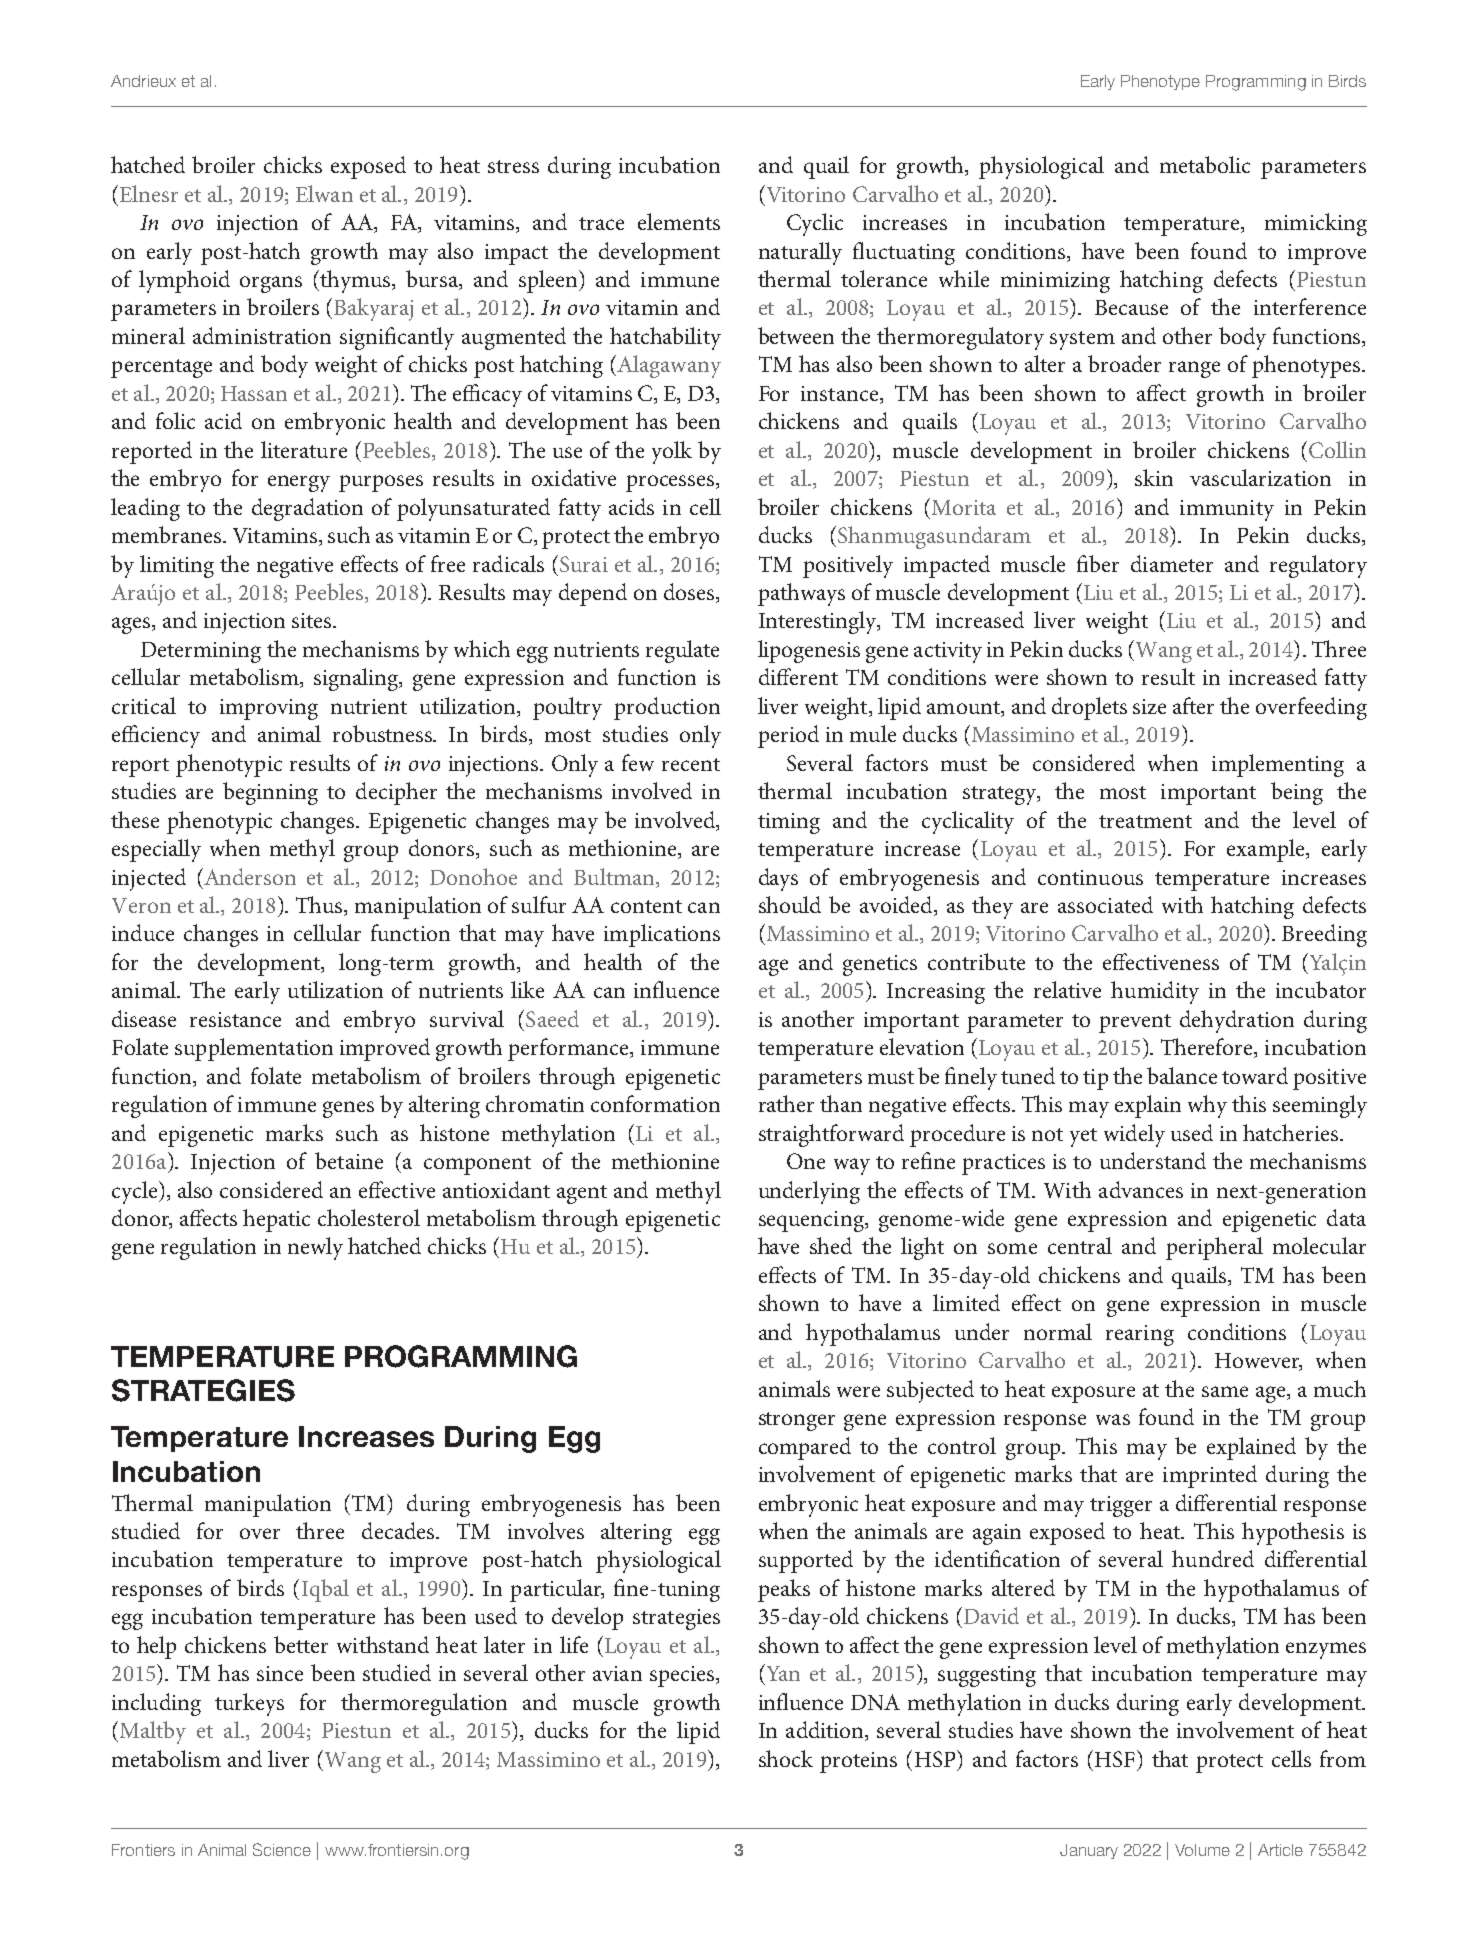  What do you see at coordinates (679, 221) in the document?
I see `elements` at bounding box center [679, 221].
